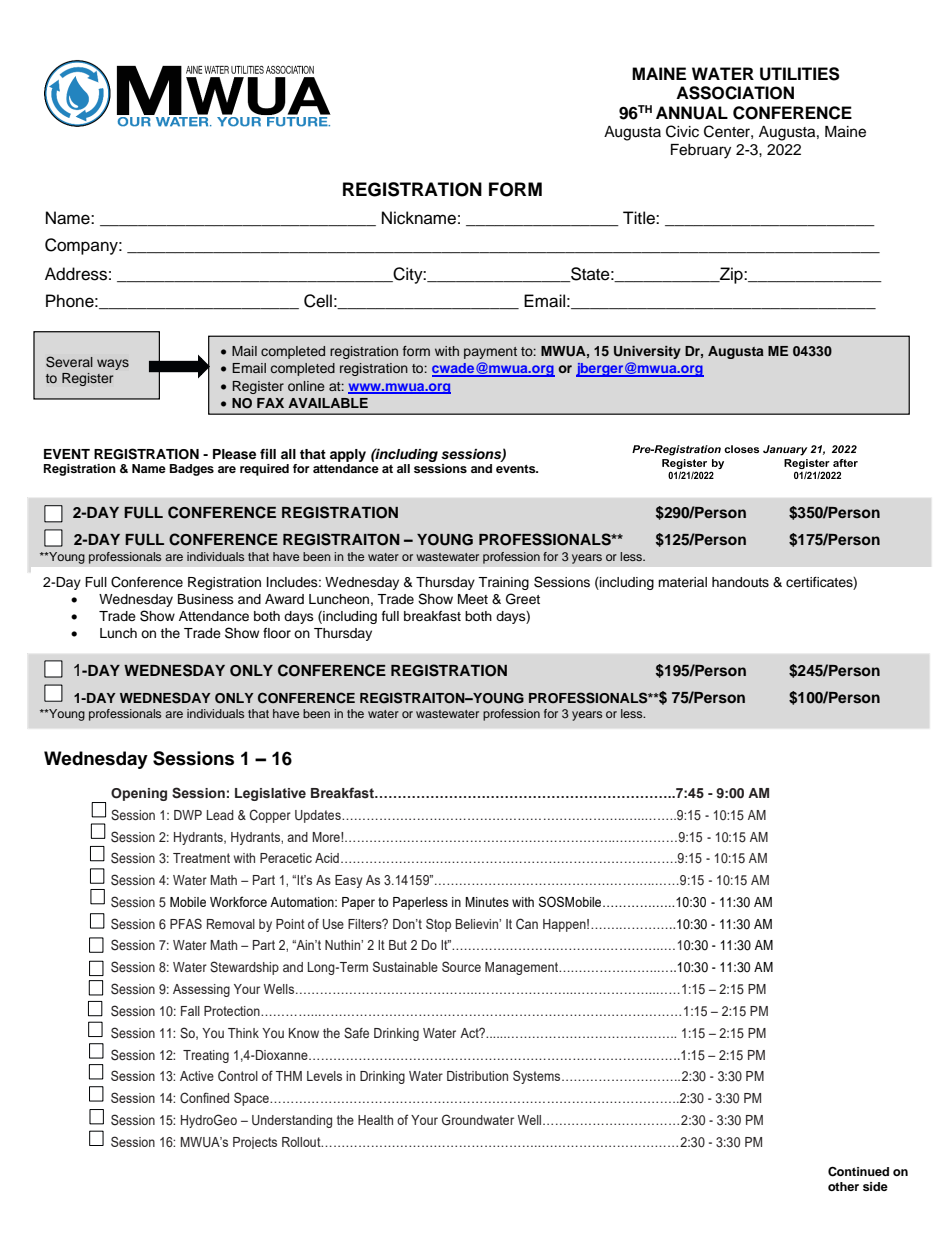  What do you see at coordinates (192, 470) in the screenshot?
I see `Badges` at bounding box center [192, 470].
